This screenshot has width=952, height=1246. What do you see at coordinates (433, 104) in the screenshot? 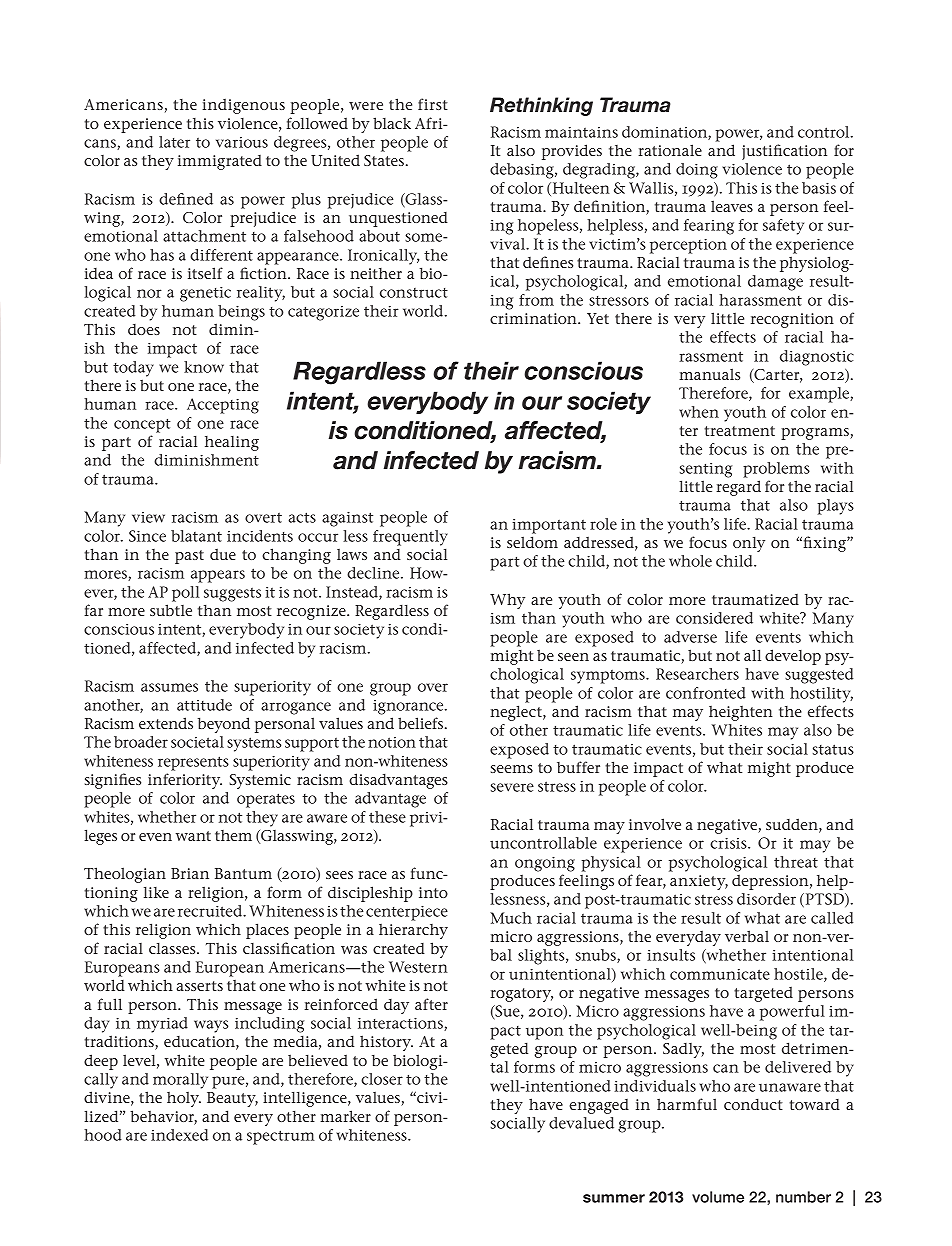
I see `first` at bounding box center [433, 104].
